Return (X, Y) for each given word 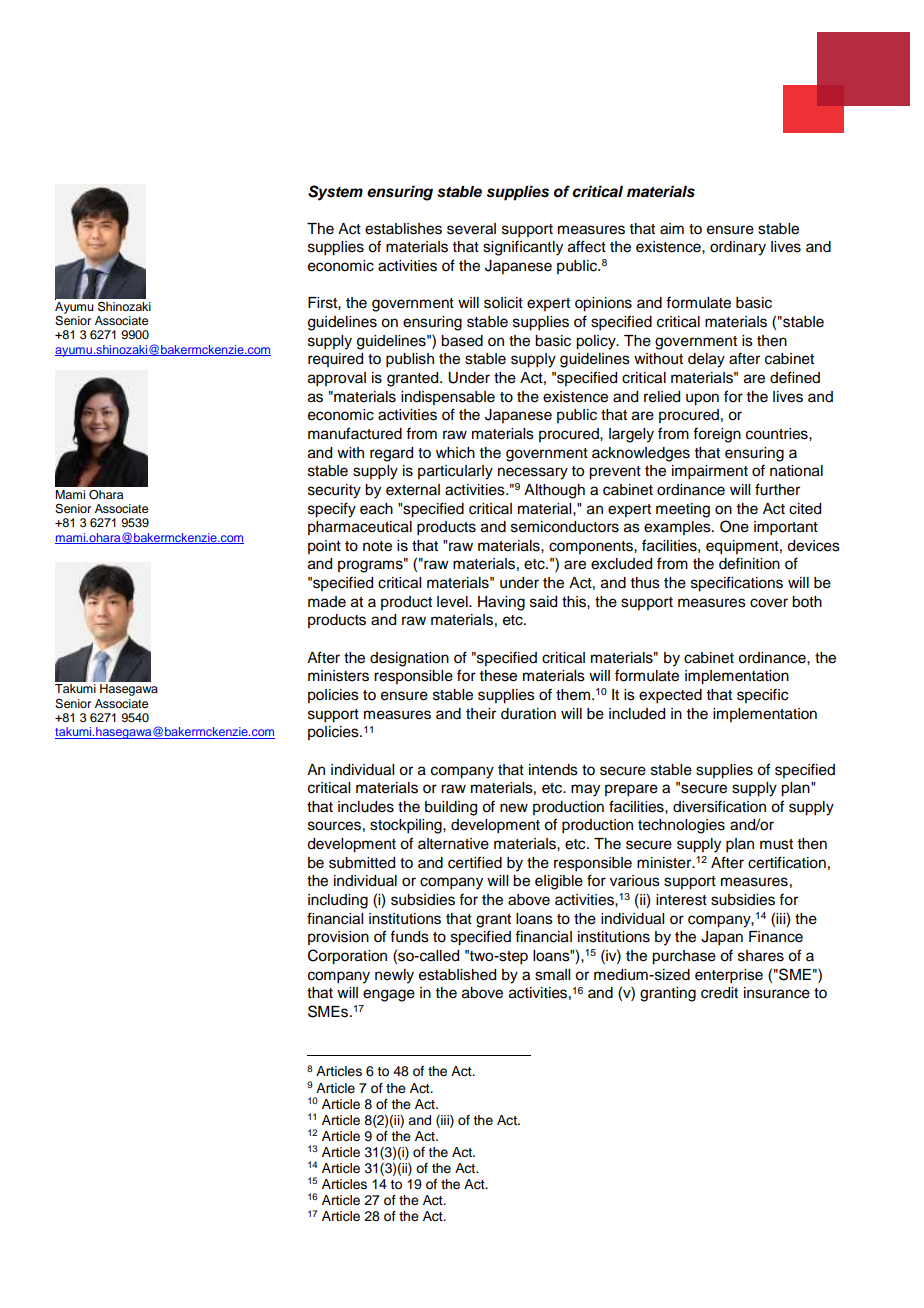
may (585, 790)
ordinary (738, 248)
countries (778, 434)
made (327, 602)
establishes (403, 229)
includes (366, 807)
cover (769, 603)
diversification (719, 806)
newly (394, 976)
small (552, 975)
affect (587, 246)
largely (631, 435)
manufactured (355, 433)
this (575, 602)
